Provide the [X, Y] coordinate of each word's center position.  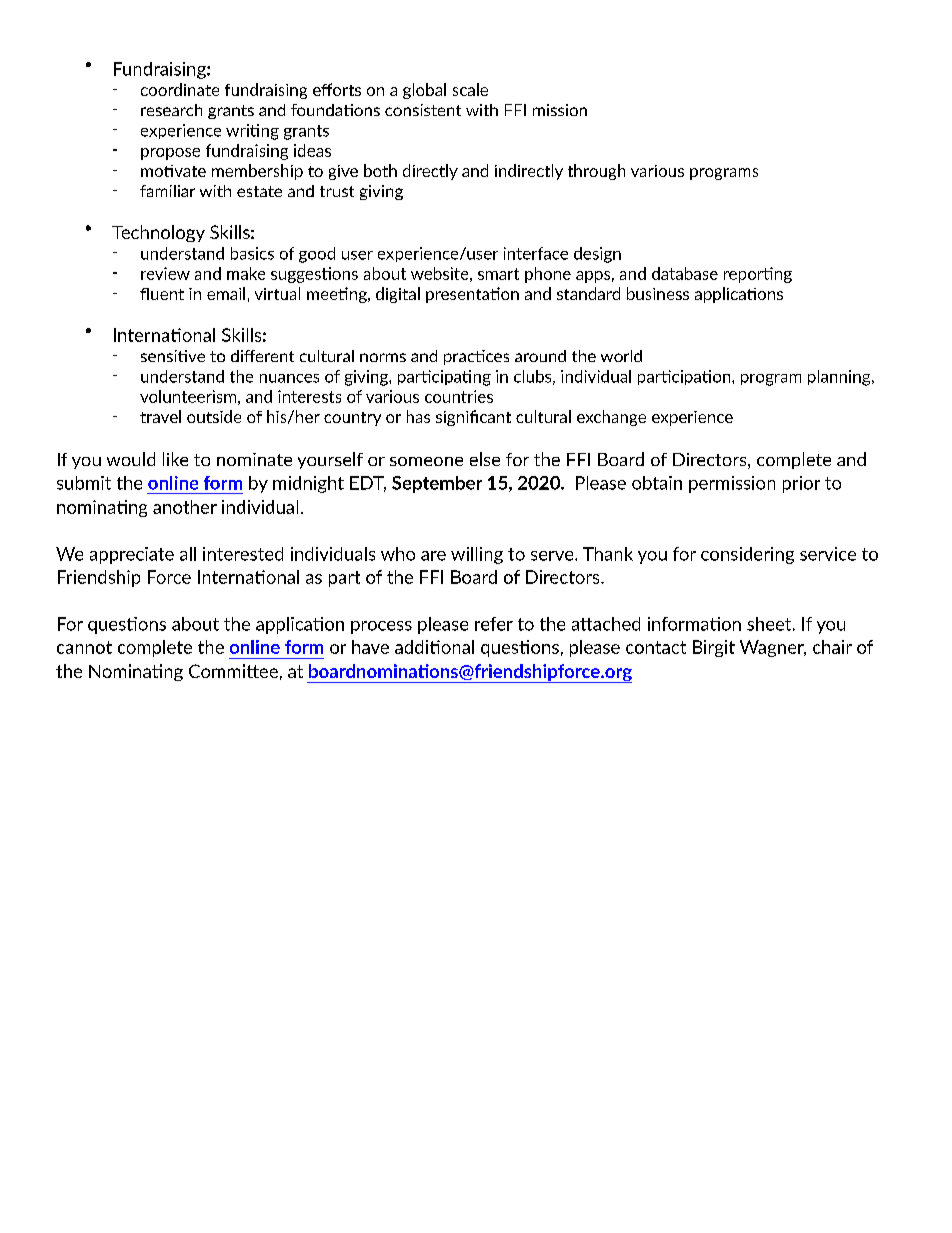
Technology [158, 233]
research [171, 110]
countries [459, 396]
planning [840, 378]
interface [536, 253]
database [685, 273]
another [185, 507]
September [437, 484]
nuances [289, 378]
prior [801, 484]
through [596, 172]
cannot [84, 647]
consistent [423, 110]
